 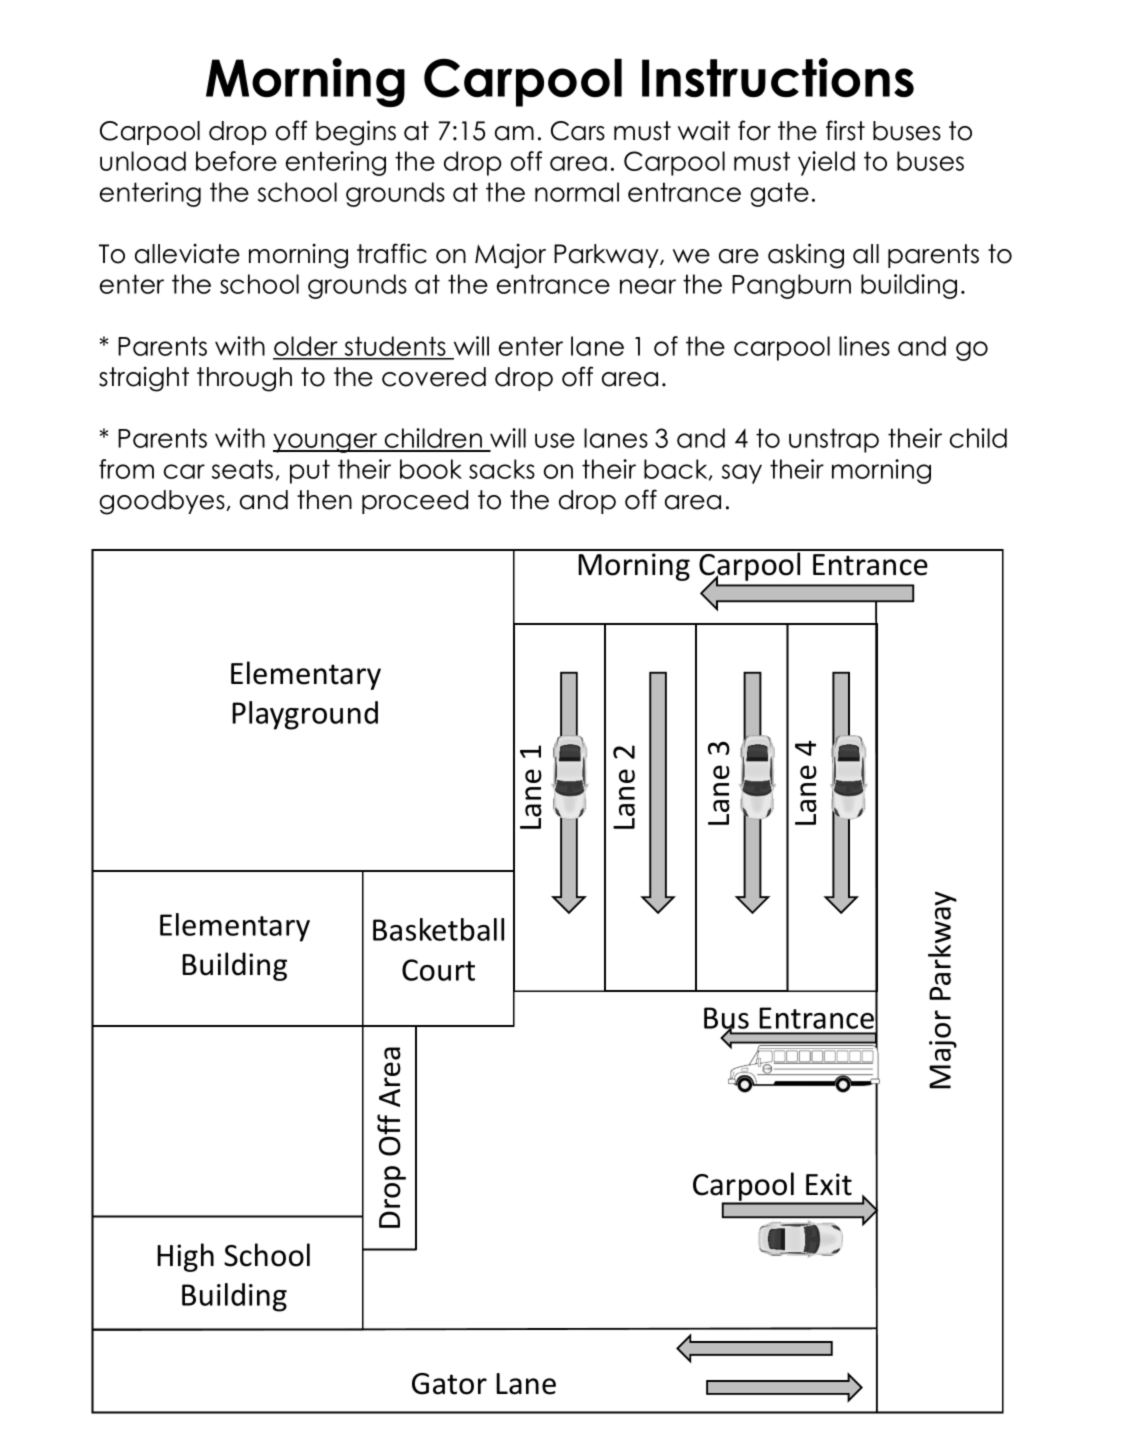 I want to click on Instructions, so click(x=778, y=77).
